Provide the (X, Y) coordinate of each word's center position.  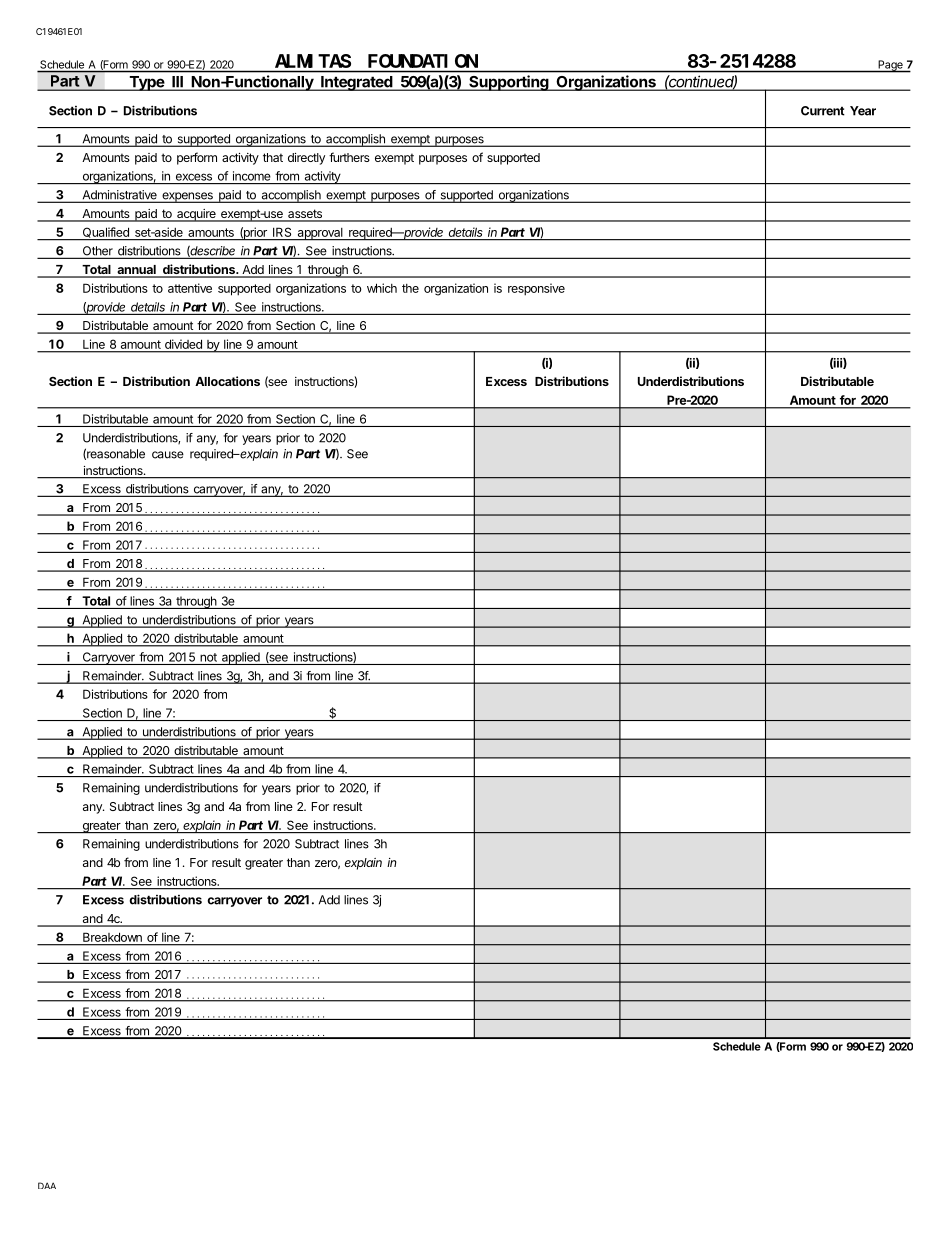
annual (136, 271)
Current (823, 111)
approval (320, 234)
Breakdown (112, 937)
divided (183, 344)
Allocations (227, 381)
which (382, 288)
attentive (190, 288)
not (208, 657)
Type (147, 83)
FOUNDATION (423, 61)
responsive (536, 289)
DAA (47, 1185)
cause (168, 455)
